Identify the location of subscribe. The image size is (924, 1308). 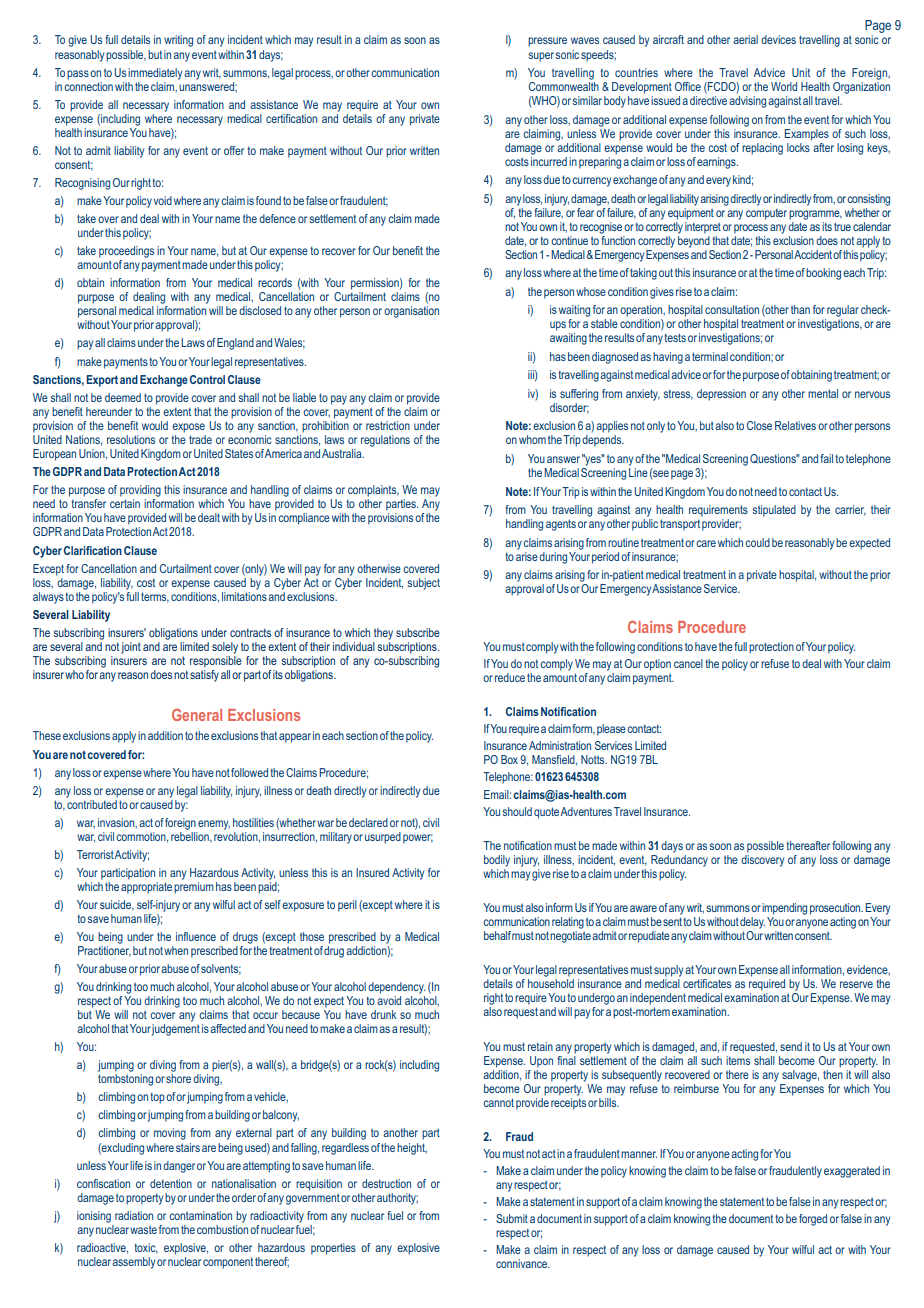
(418, 632).
